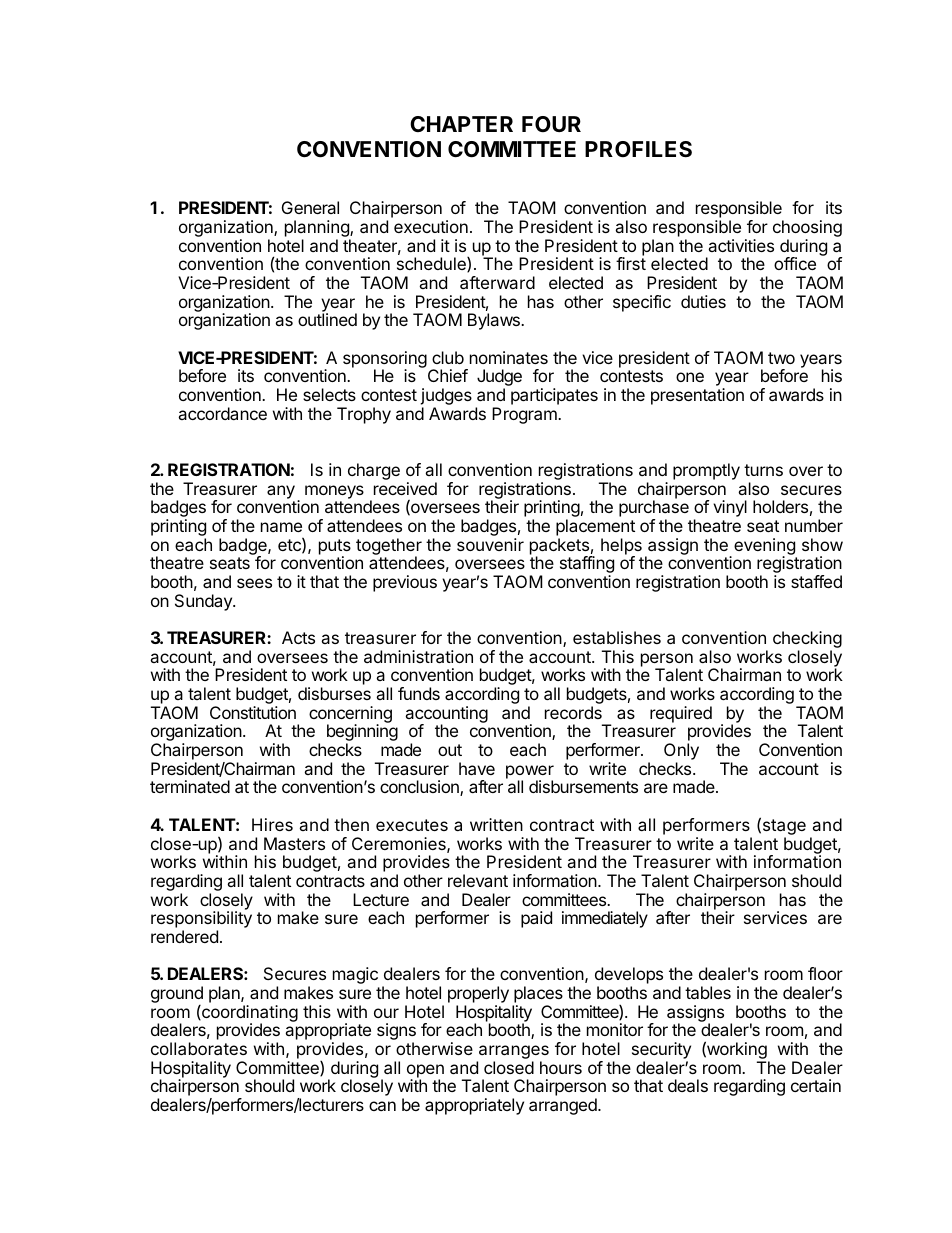 Image resolution: width=952 pixels, height=1233 pixels. I want to click on written, so click(496, 824).
